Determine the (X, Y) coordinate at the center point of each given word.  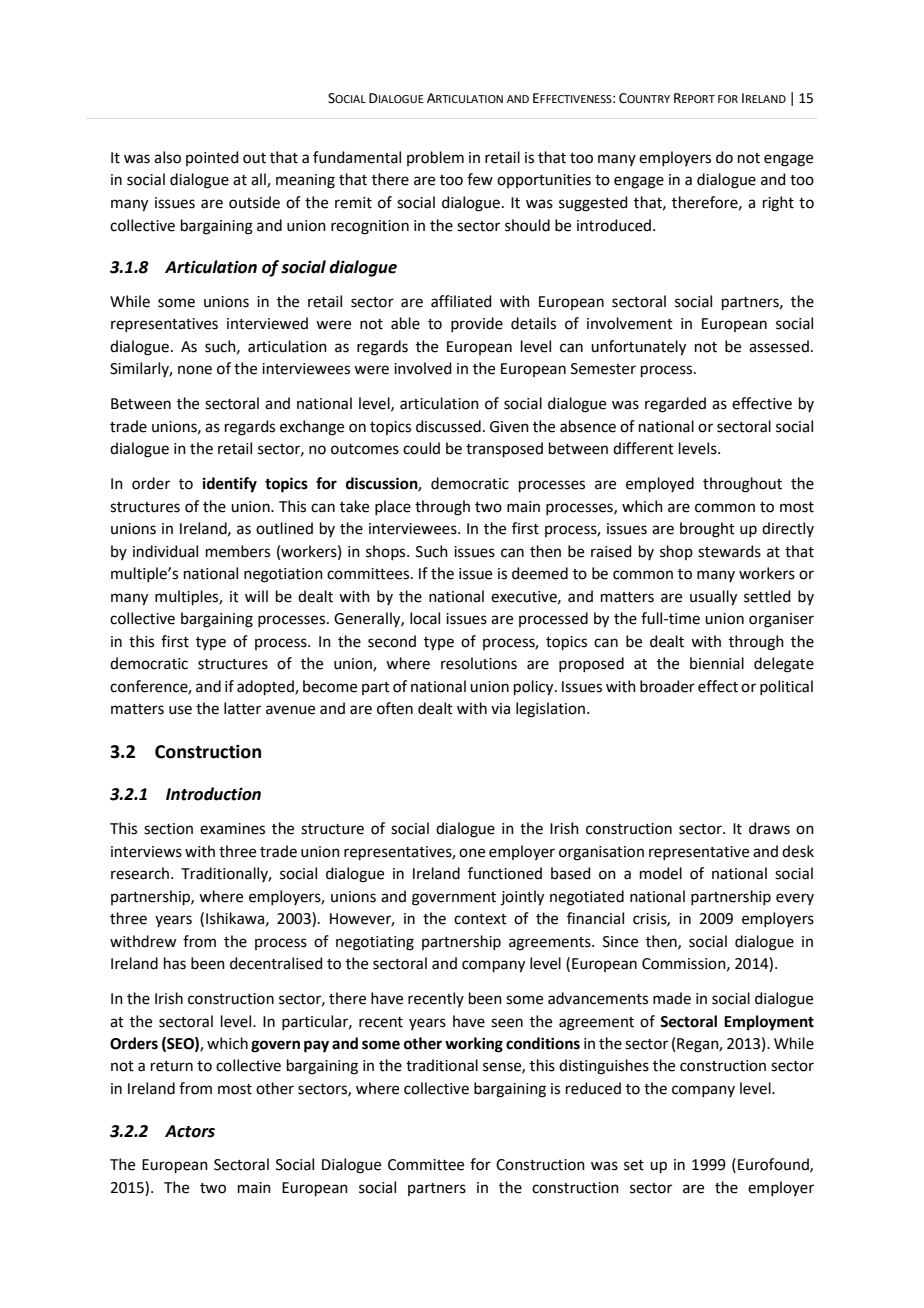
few (480, 179)
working (474, 1045)
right (778, 204)
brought (707, 530)
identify (230, 485)
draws (769, 828)
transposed (504, 449)
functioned (505, 873)
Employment (769, 1023)
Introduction (213, 794)
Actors (190, 1131)
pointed (212, 158)
